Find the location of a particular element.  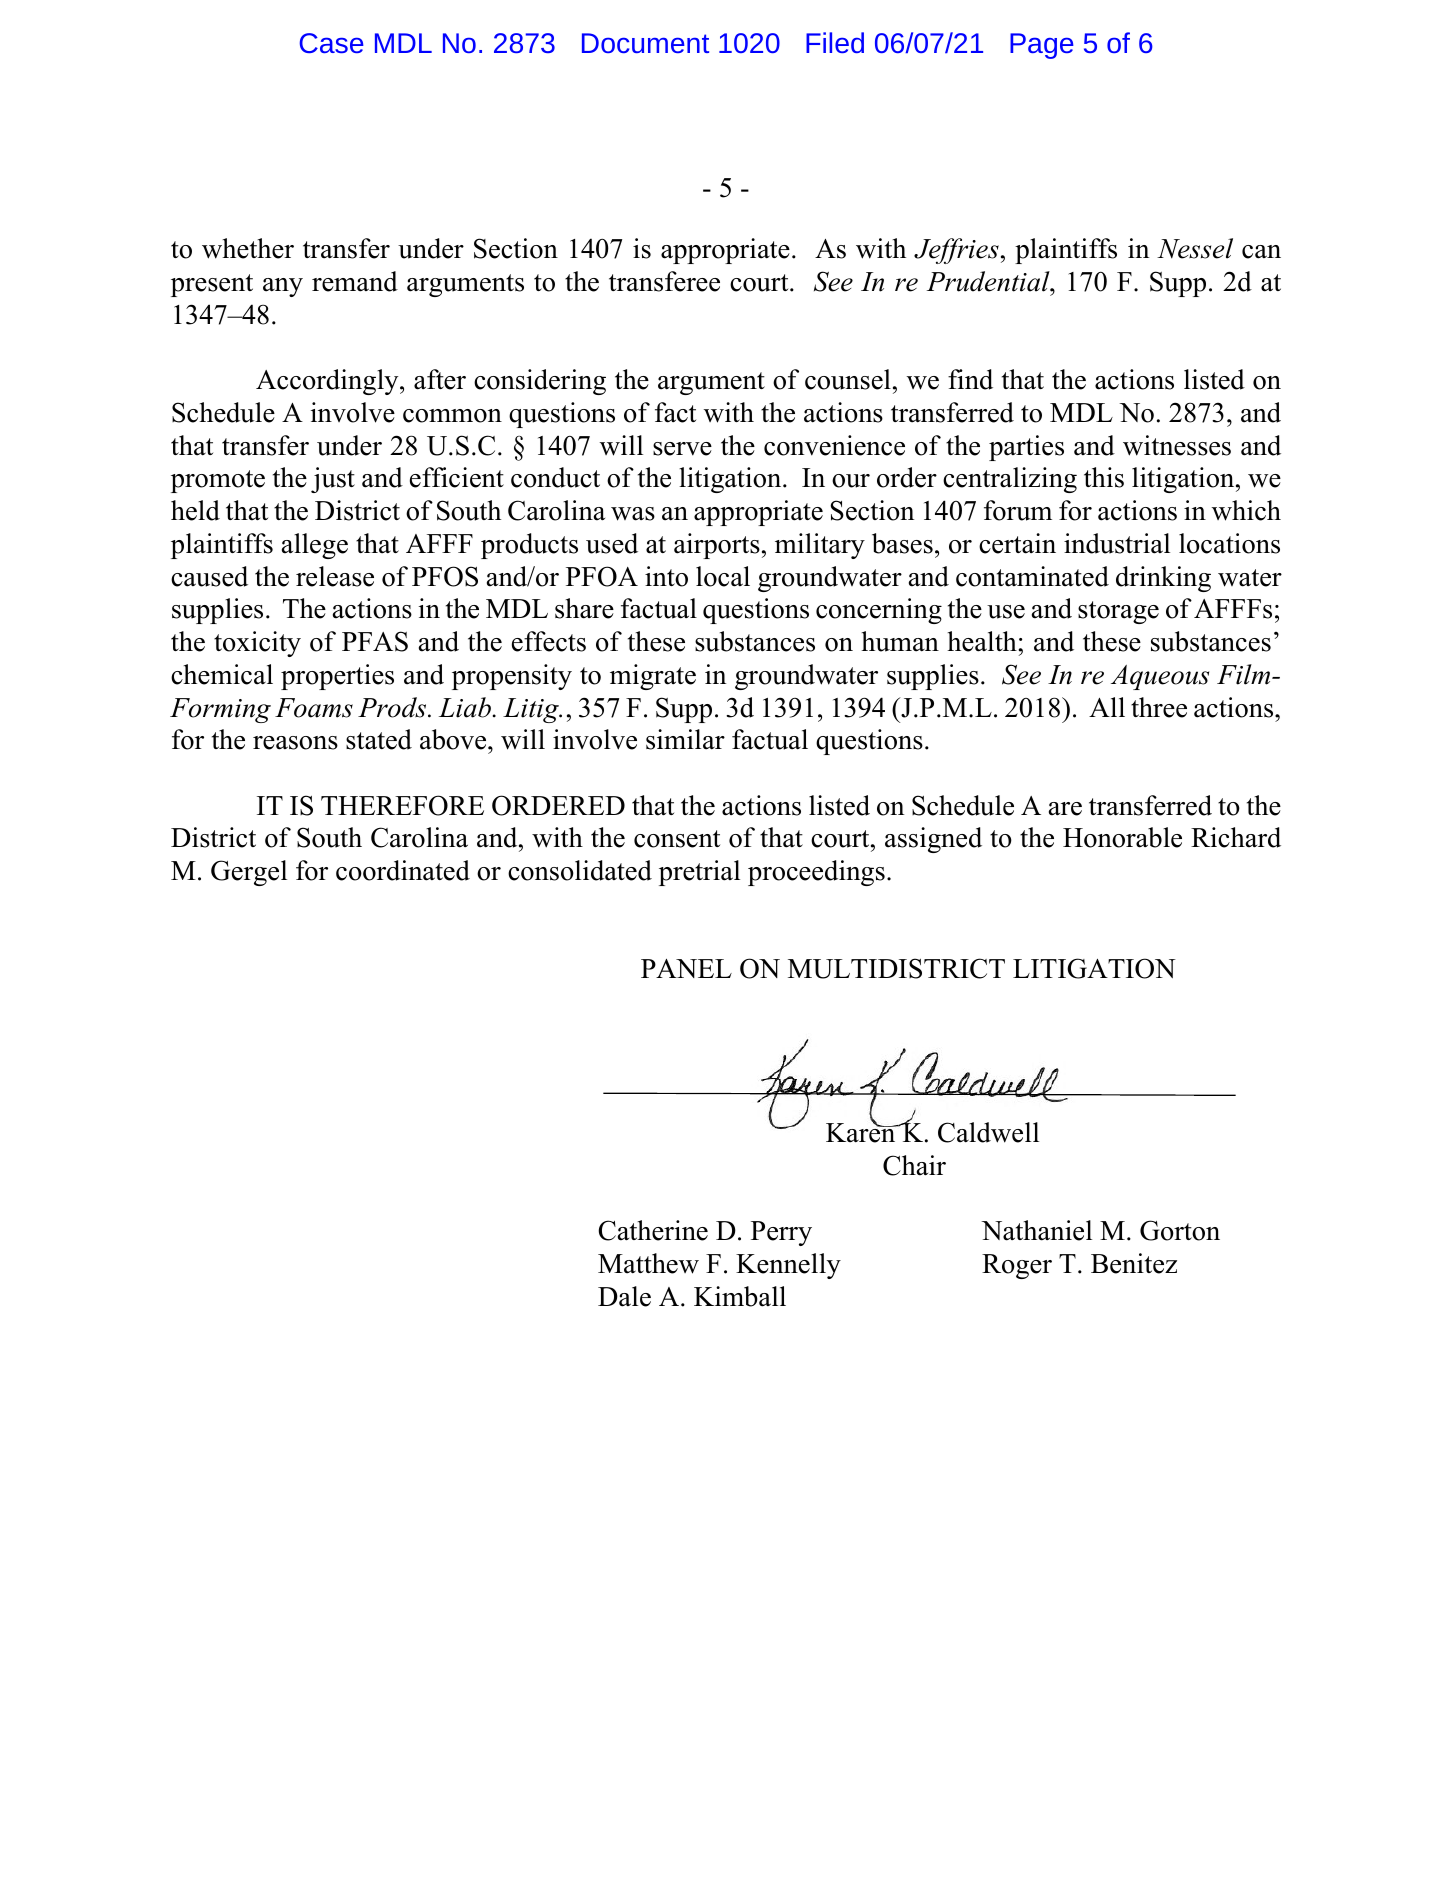

Case is located at coordinates (332, 43).
